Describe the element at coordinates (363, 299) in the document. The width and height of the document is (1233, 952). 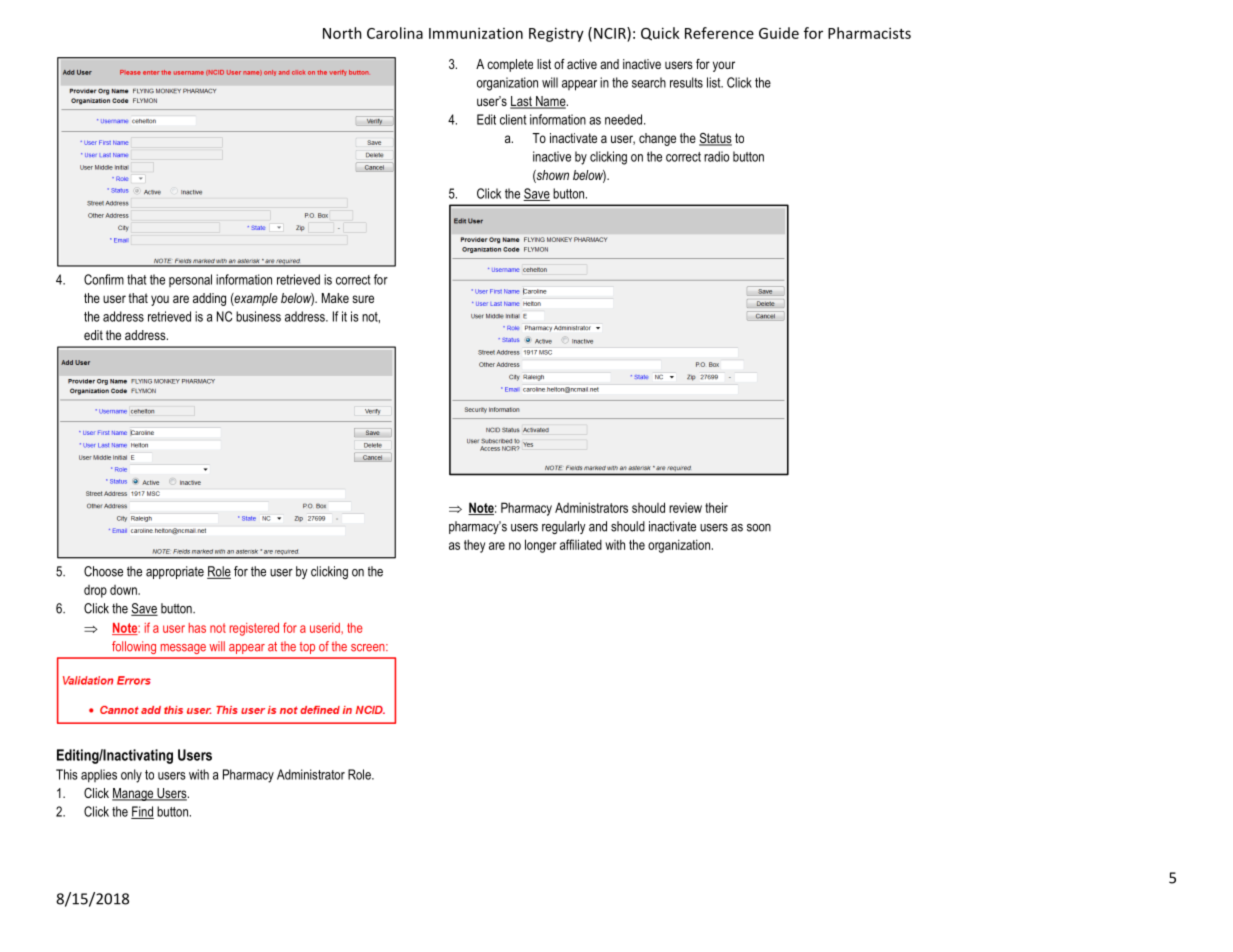
I see `sure` at that location.
